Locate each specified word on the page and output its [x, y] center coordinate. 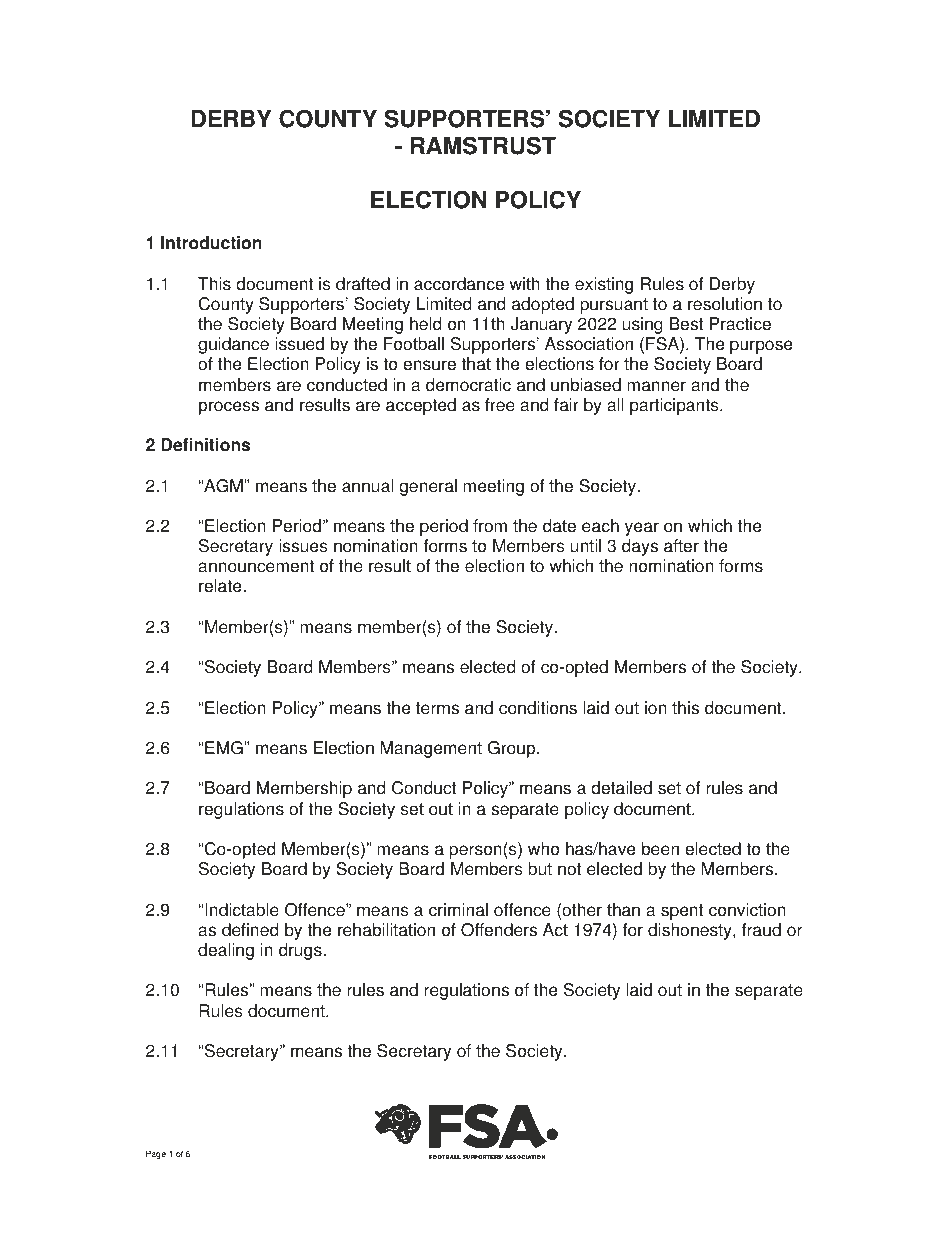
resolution [725, 304]
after [681, 546]
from [490, 526]
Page [156, 1154]
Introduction [211, 243]
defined [250, 930]
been [660, 849]
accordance [459, 284]
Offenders [499, 930]
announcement [256, 566]
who [543, 849]
